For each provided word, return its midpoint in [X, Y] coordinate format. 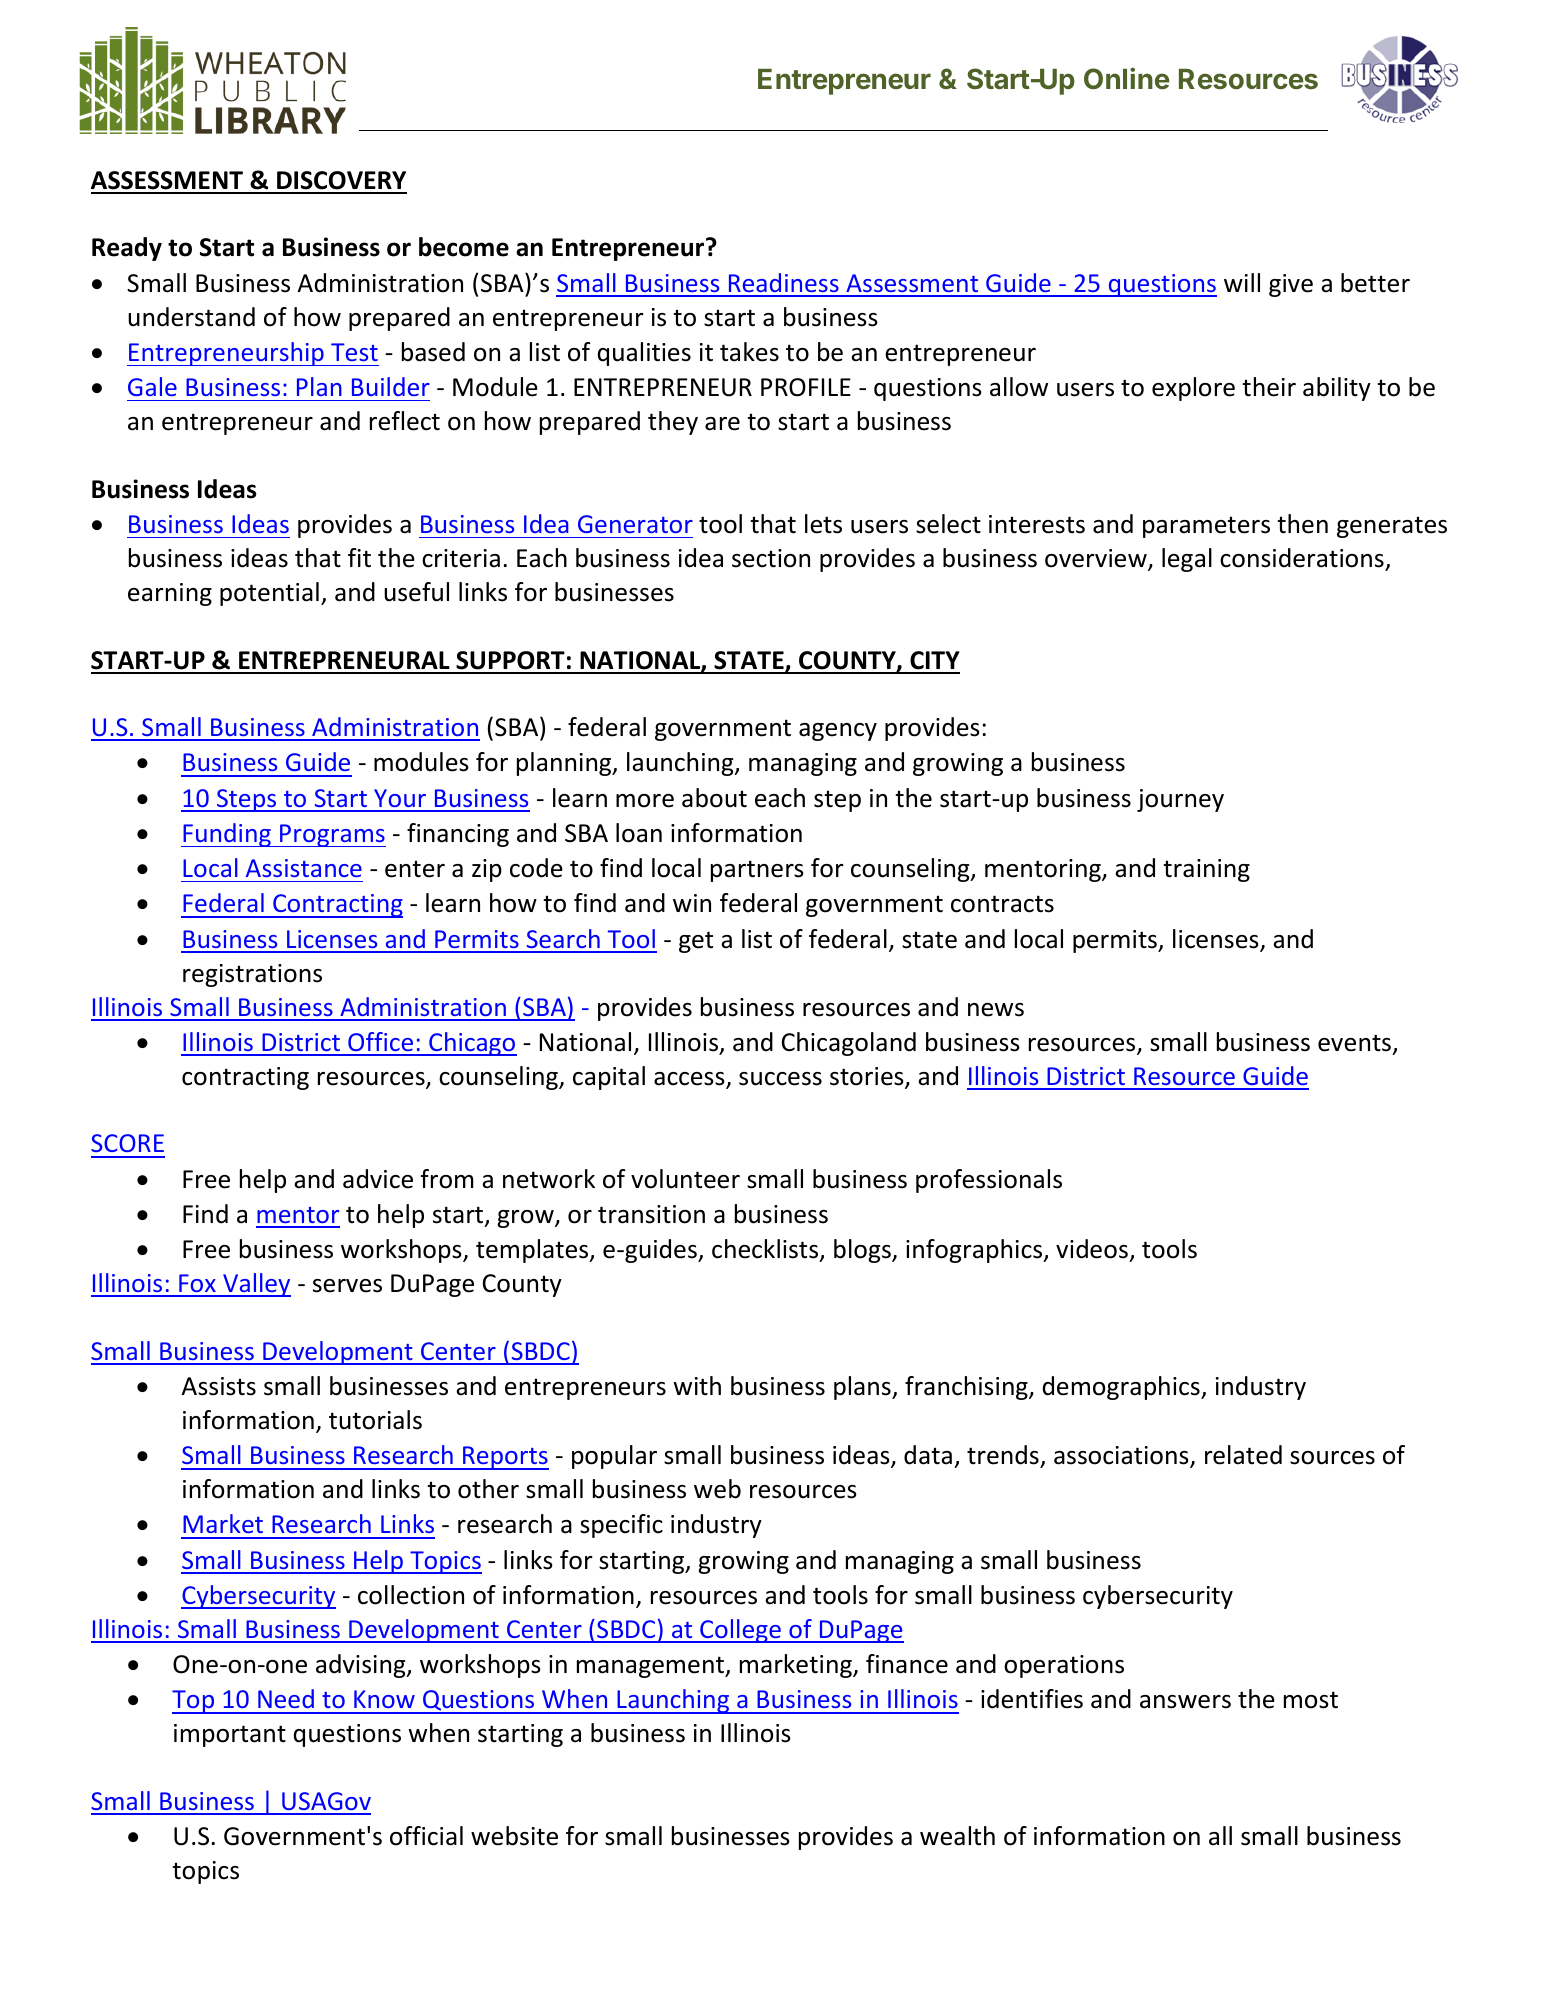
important [230, 1735]
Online [1126, 78]
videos [1093, 1250]
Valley [256, 1285]
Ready [127, 249]
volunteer [685, 1179]
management [652, 1667]
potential [269, 594]
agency [838, 732]
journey [1180, 800]
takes [749, 352]
